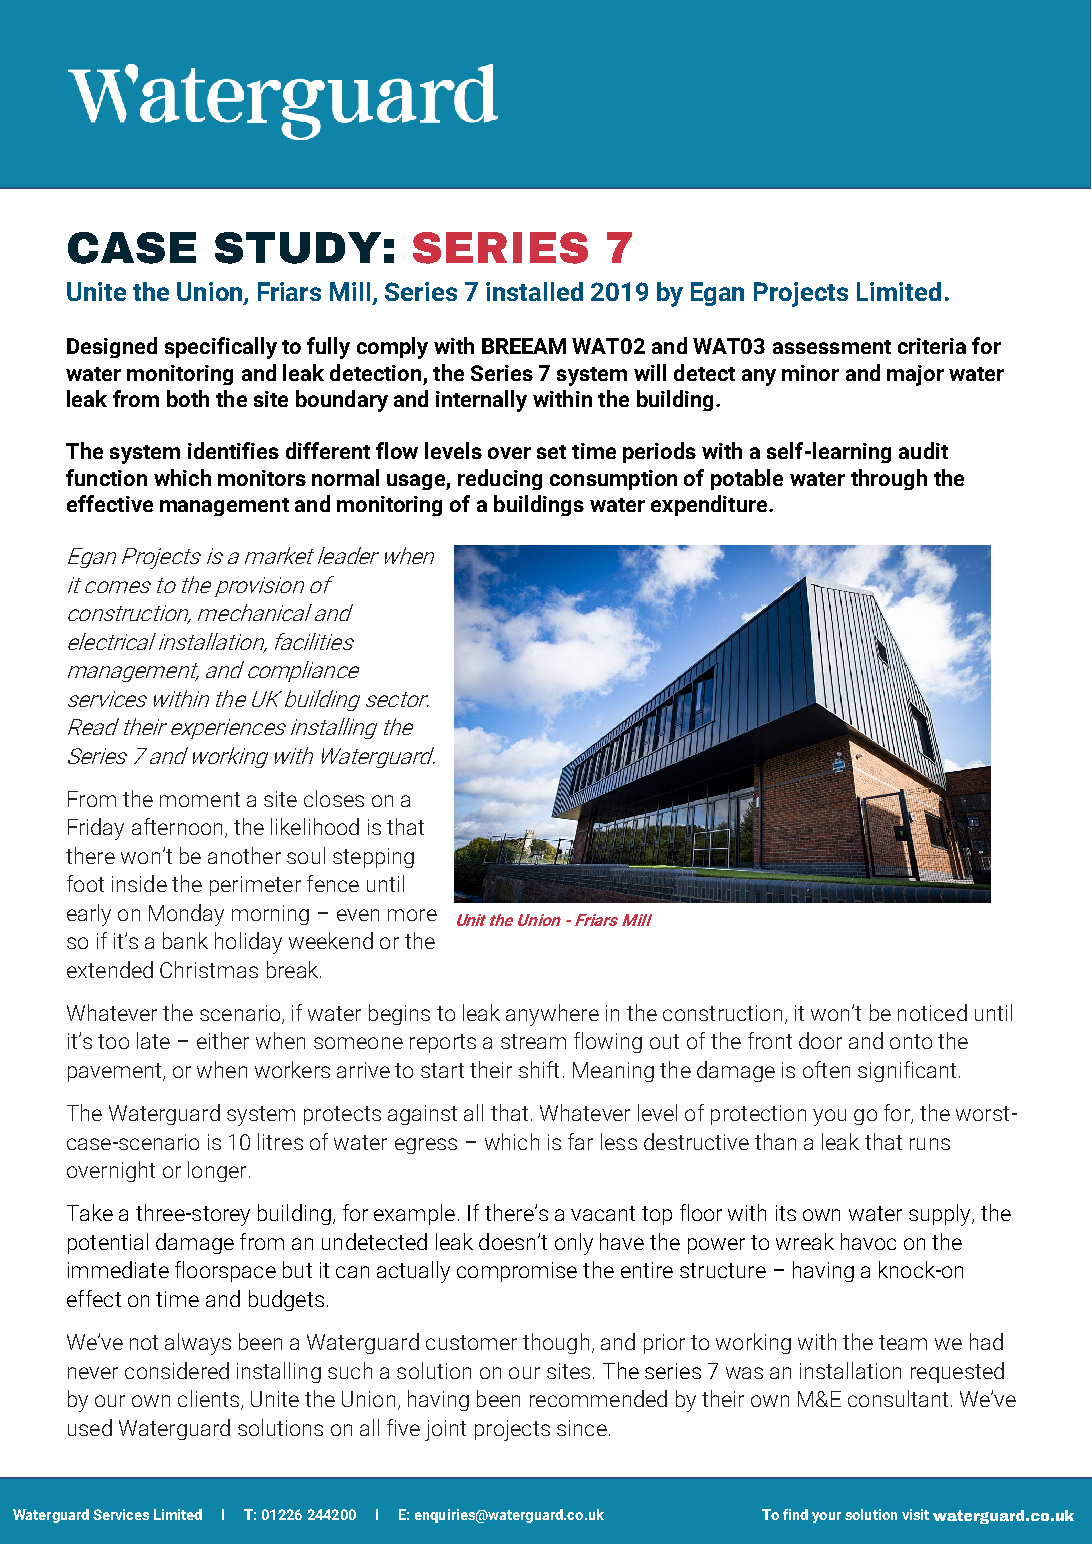 The image size is (1092, 1544). Describe the element at coordinates (334, 798) in the screenshot. I see `closes` at that location.
